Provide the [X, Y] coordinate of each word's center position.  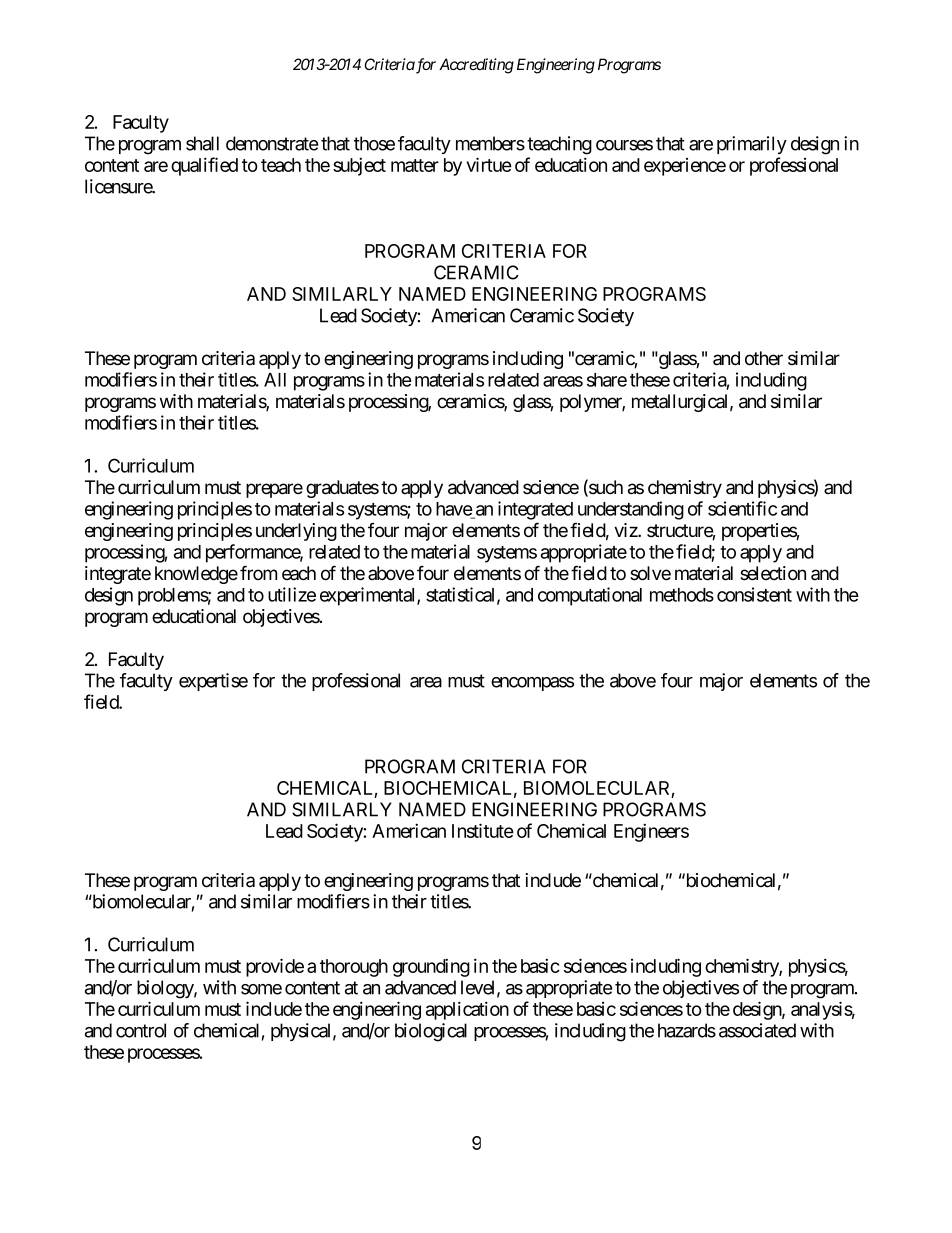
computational [590, 596]
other [764, 358]
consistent [754, 594]
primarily [752, 145]
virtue [489, 164]
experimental [369, 596]
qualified [204, 166]
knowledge [196, 575]
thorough [354, 968]
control [141, 1030]
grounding [431, 967]
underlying [296, 532]
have [454, 510]
